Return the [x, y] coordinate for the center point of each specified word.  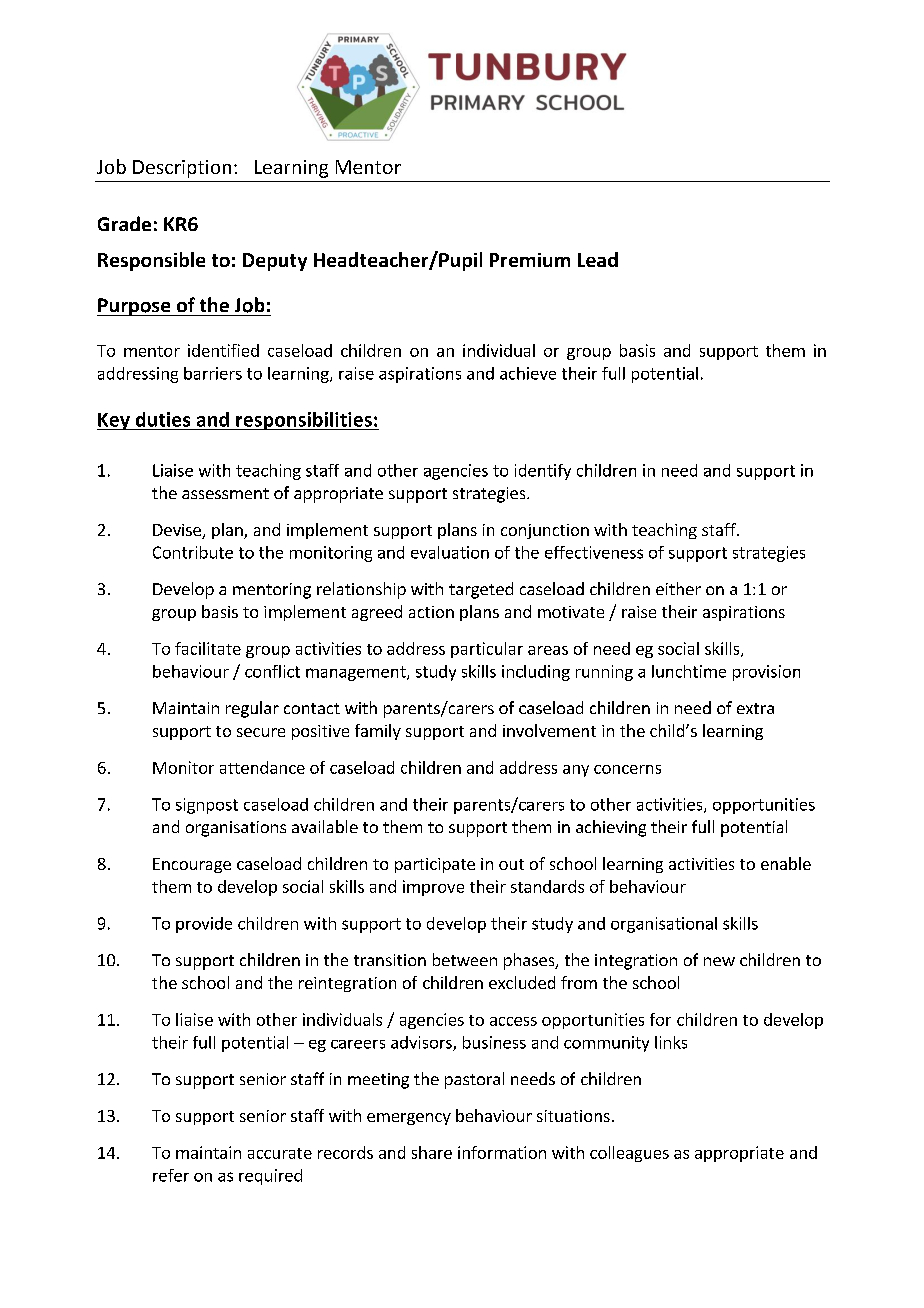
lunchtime [689, 671]
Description [182, 169]
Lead [598, 259]
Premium [530, 260]
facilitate [208, 648]
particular [487, 650]
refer [171, 1175]
